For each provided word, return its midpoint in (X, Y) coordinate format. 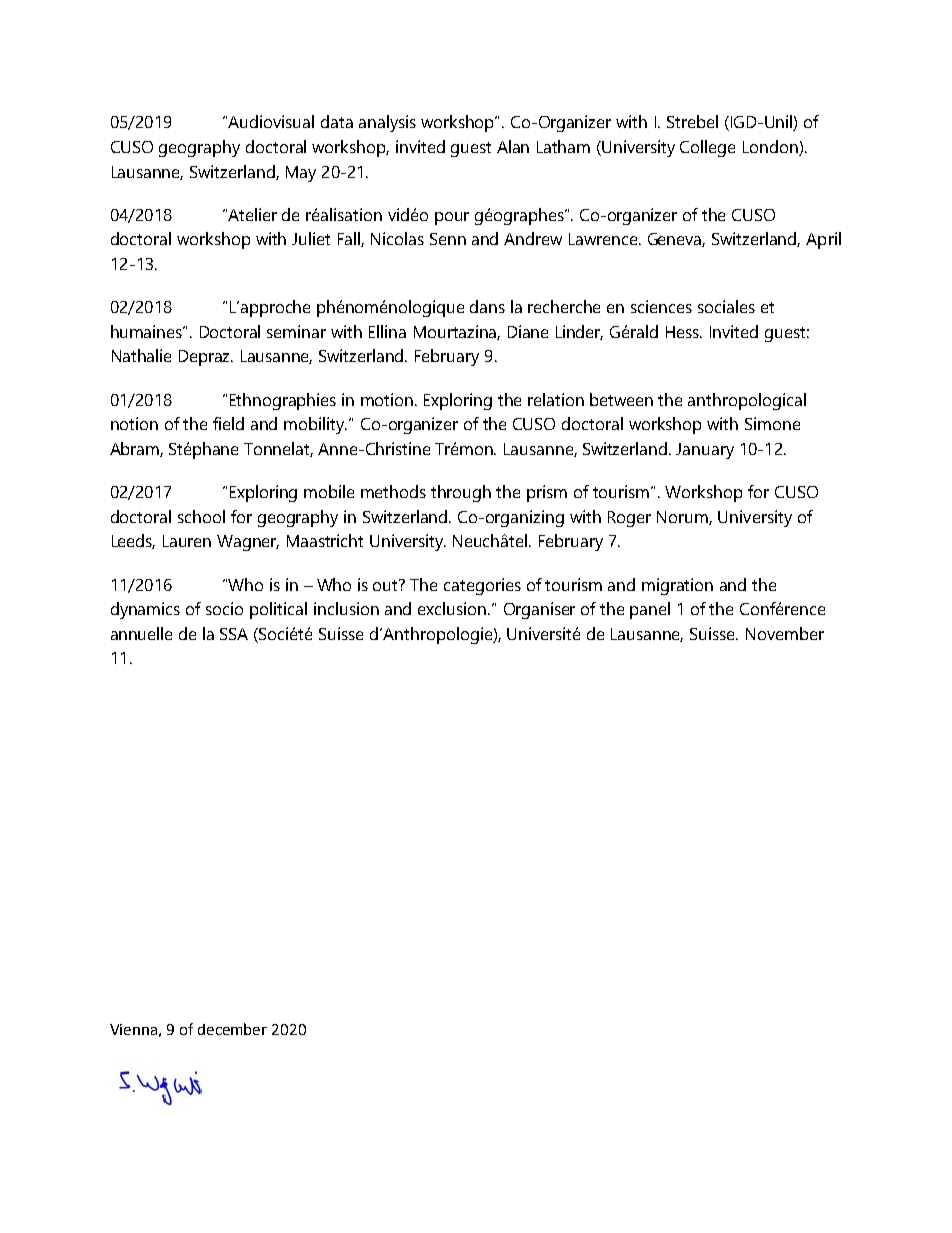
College (707, 148)
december (232, 1029)
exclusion (453, 608)
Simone (772, 423)
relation (556, 399)
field (228, 423)
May (301, 174)
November (785, 633)
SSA (234, 634)
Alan (513, 146)
